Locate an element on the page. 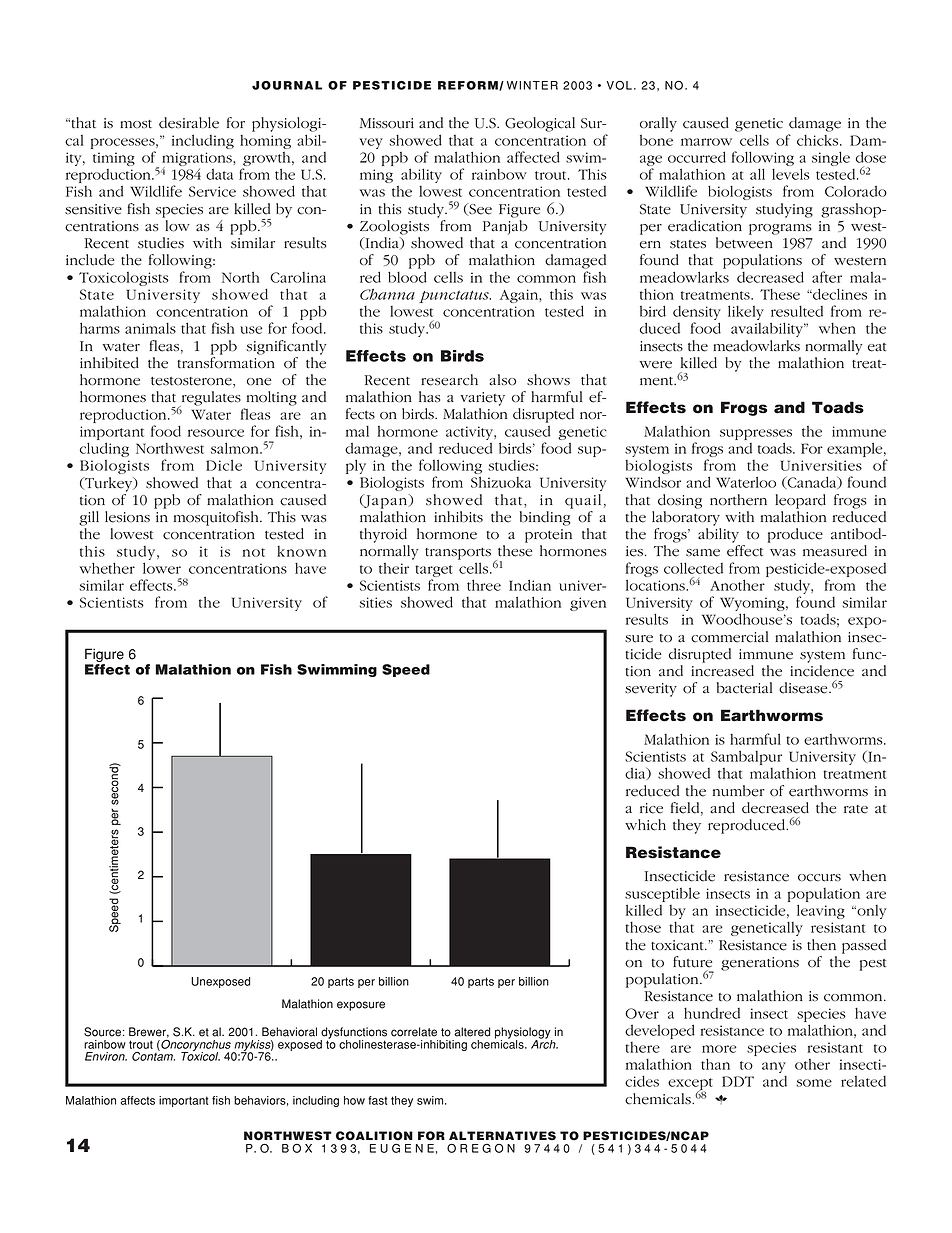 The height and width of the document is (1233, 952). Behavioral is located at coordinates (289, 1032).
